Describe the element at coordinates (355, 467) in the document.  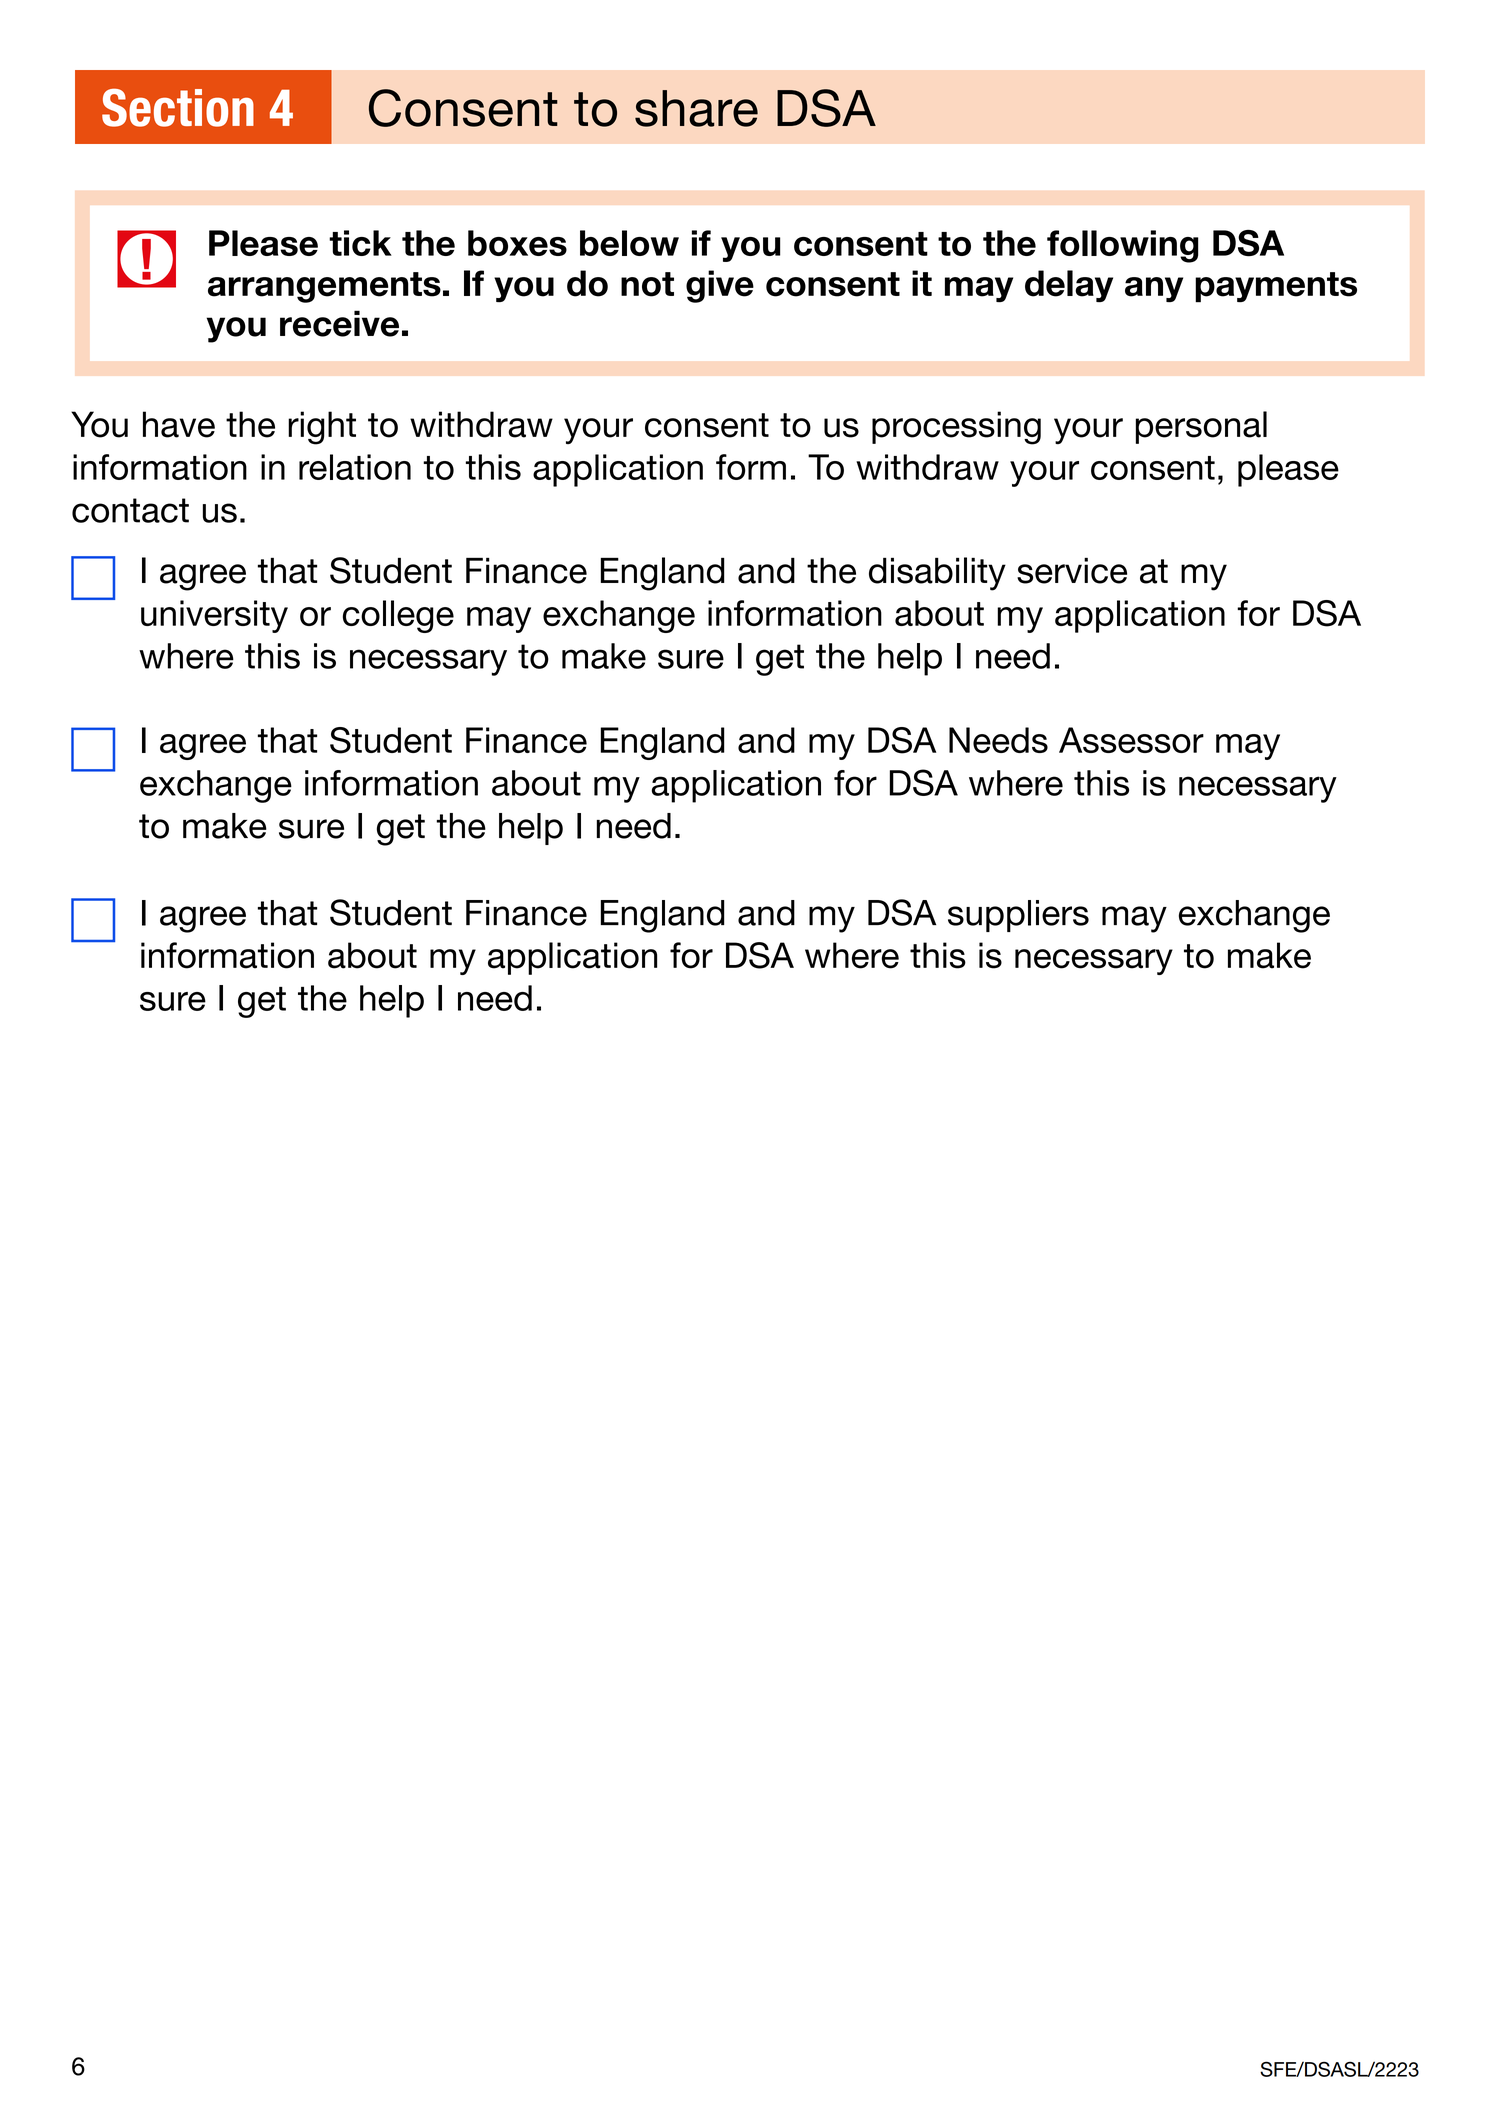
I see `relation` at that location.
